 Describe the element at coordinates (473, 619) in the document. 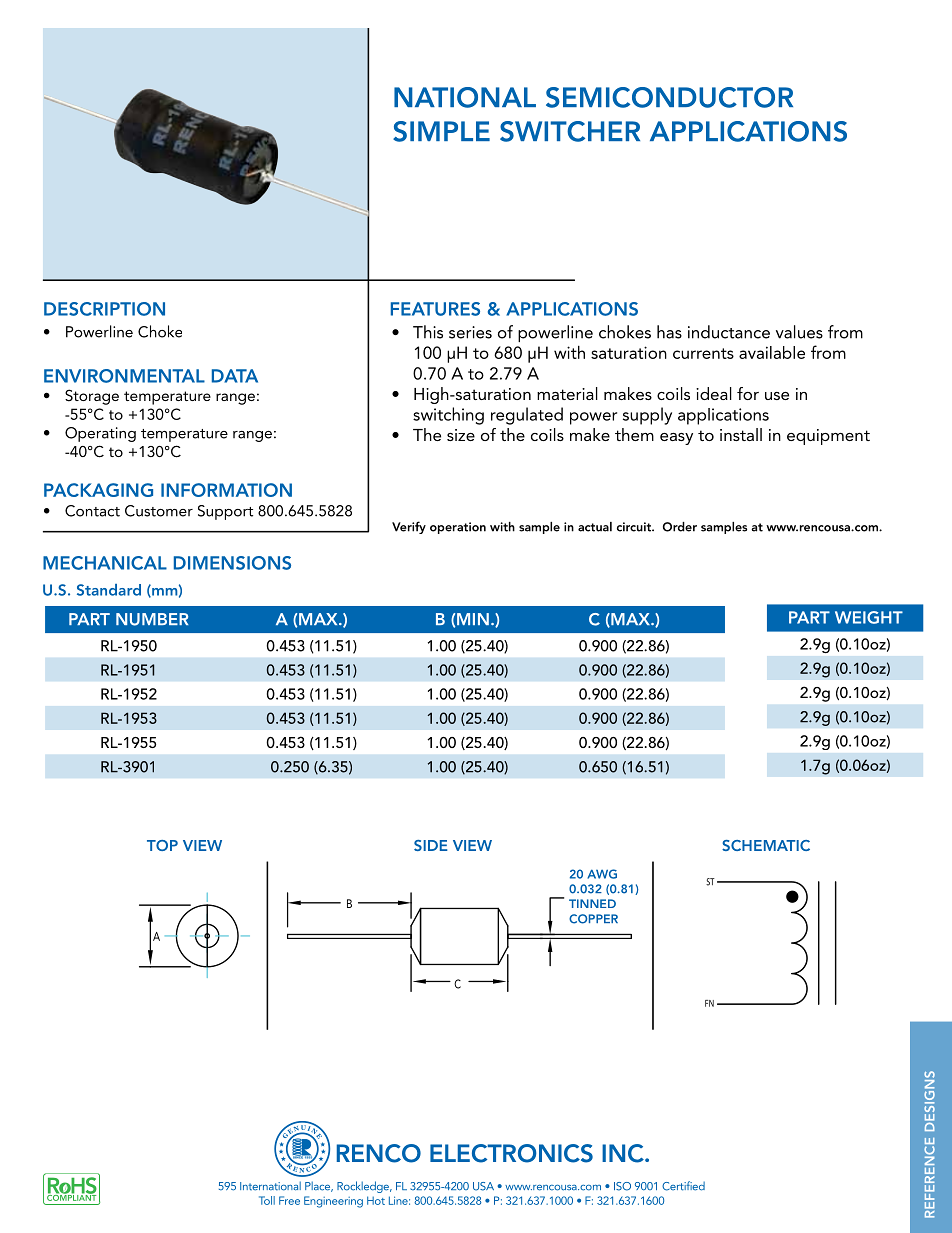

I see `MIN` at that location.
